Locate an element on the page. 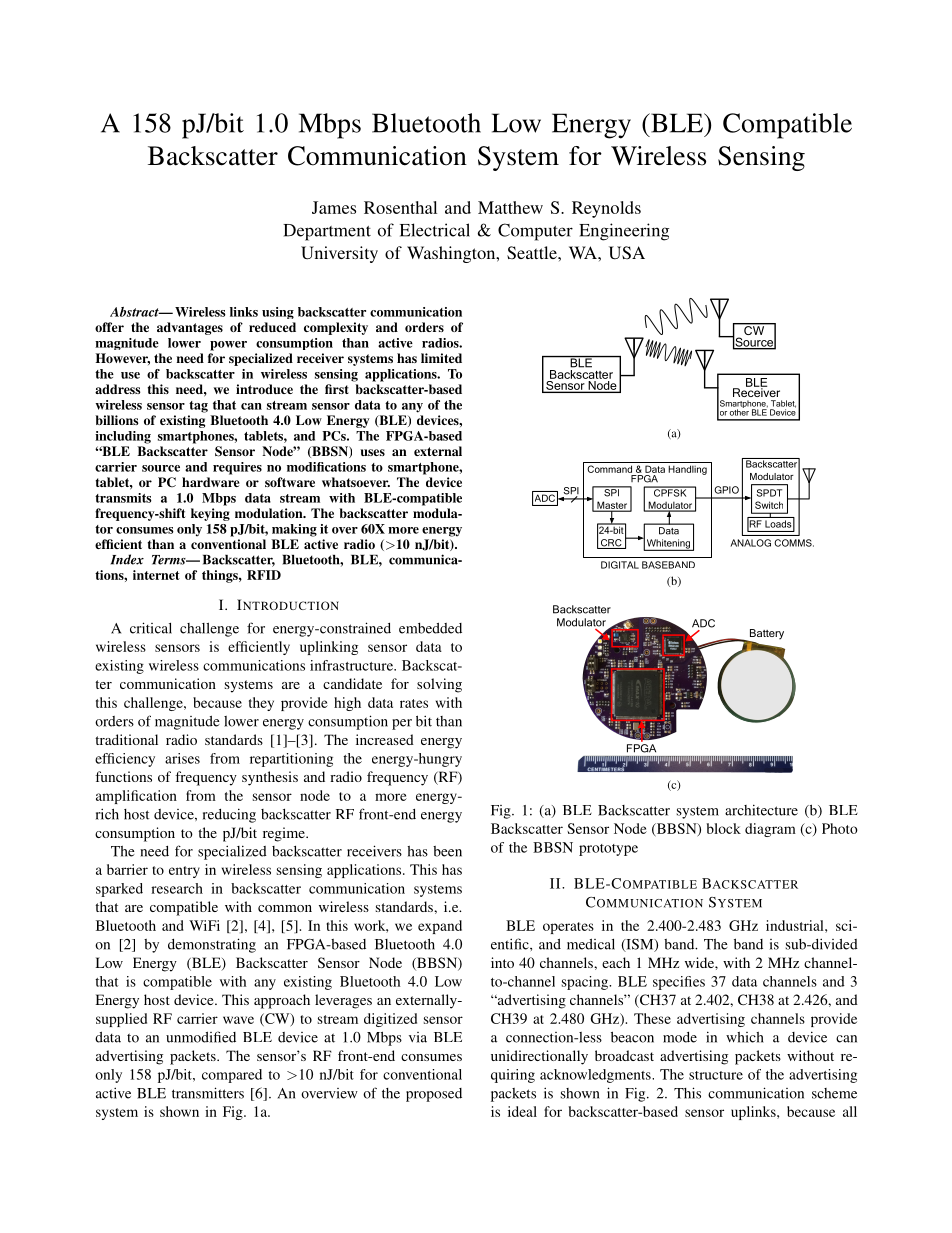 This image has width=952, height=1233. reducing is located at coordinates (229, 815).
